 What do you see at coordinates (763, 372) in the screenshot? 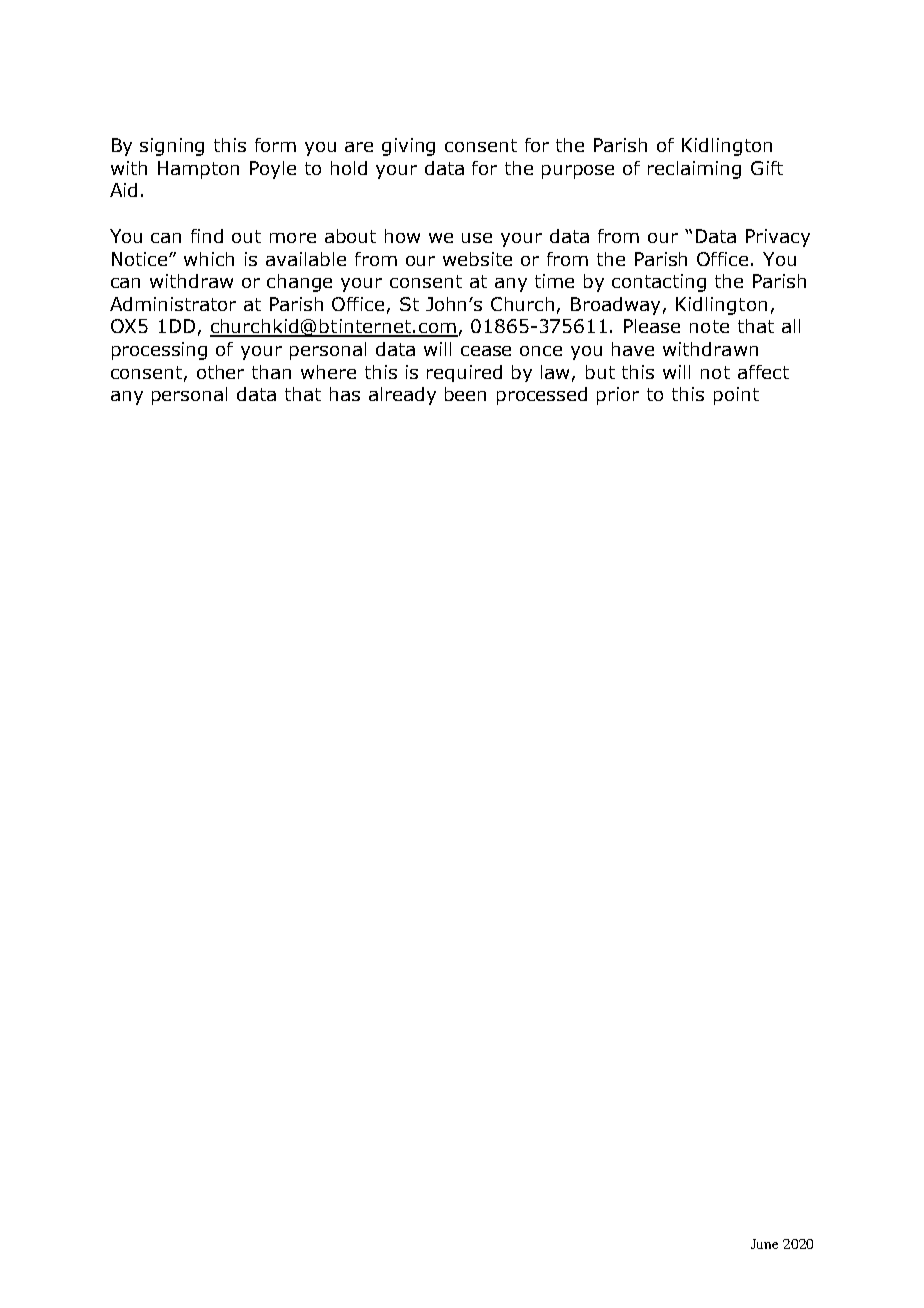
I see `affect` at bounding box center [763, 372].
